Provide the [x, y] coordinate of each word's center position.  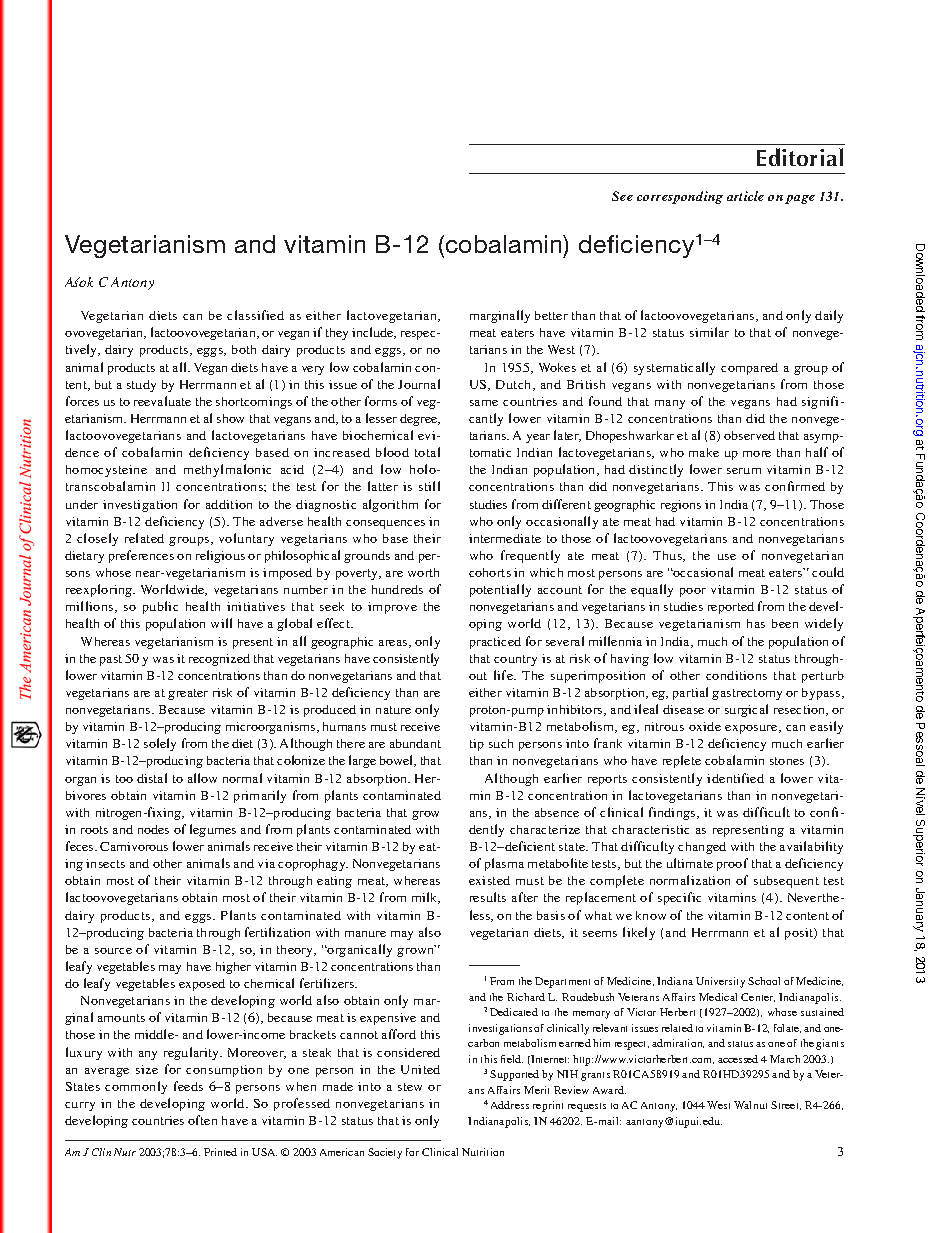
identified [735, 778]
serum [744, 471]
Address [510, 1105]
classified [255, 315]
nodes [153, 829]
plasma [504, 864]
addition [229, 504]
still [429, 486]
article [745, 196]
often [202, 1120]
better [551, 315]
